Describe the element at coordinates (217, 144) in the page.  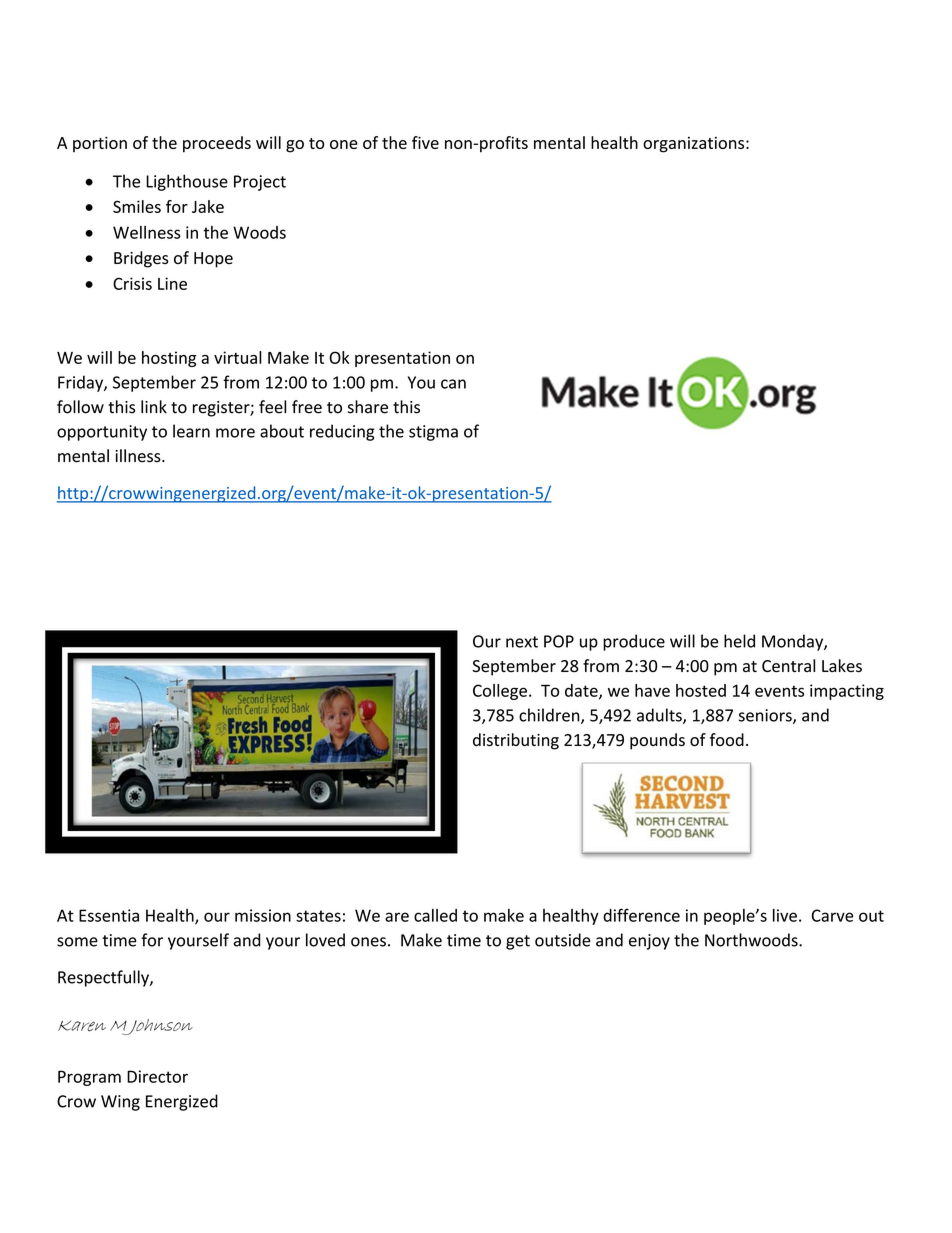
I see `proceeds` at that location.
